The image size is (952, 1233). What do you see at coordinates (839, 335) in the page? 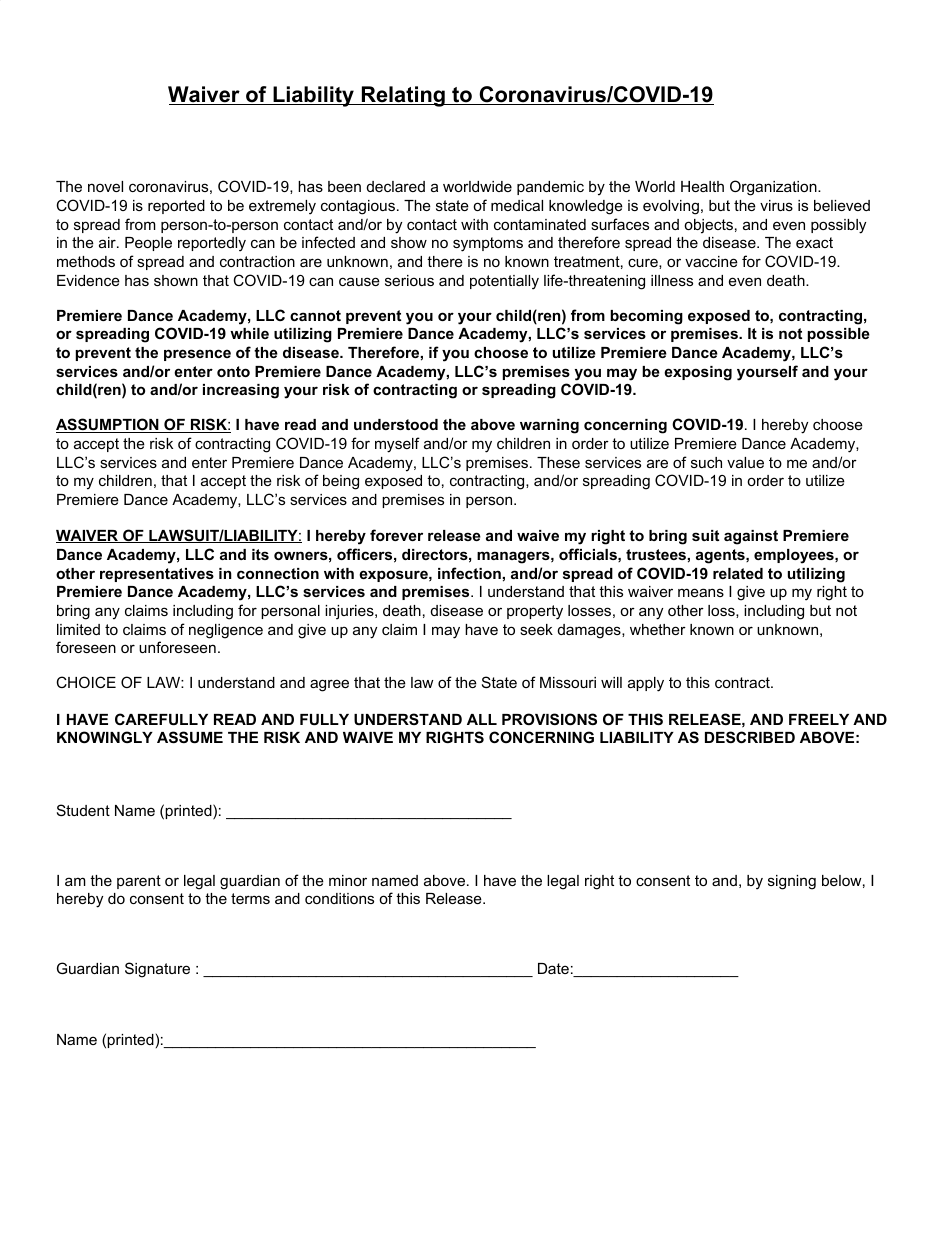
I see `possible` at bounding box center [839, 335].
